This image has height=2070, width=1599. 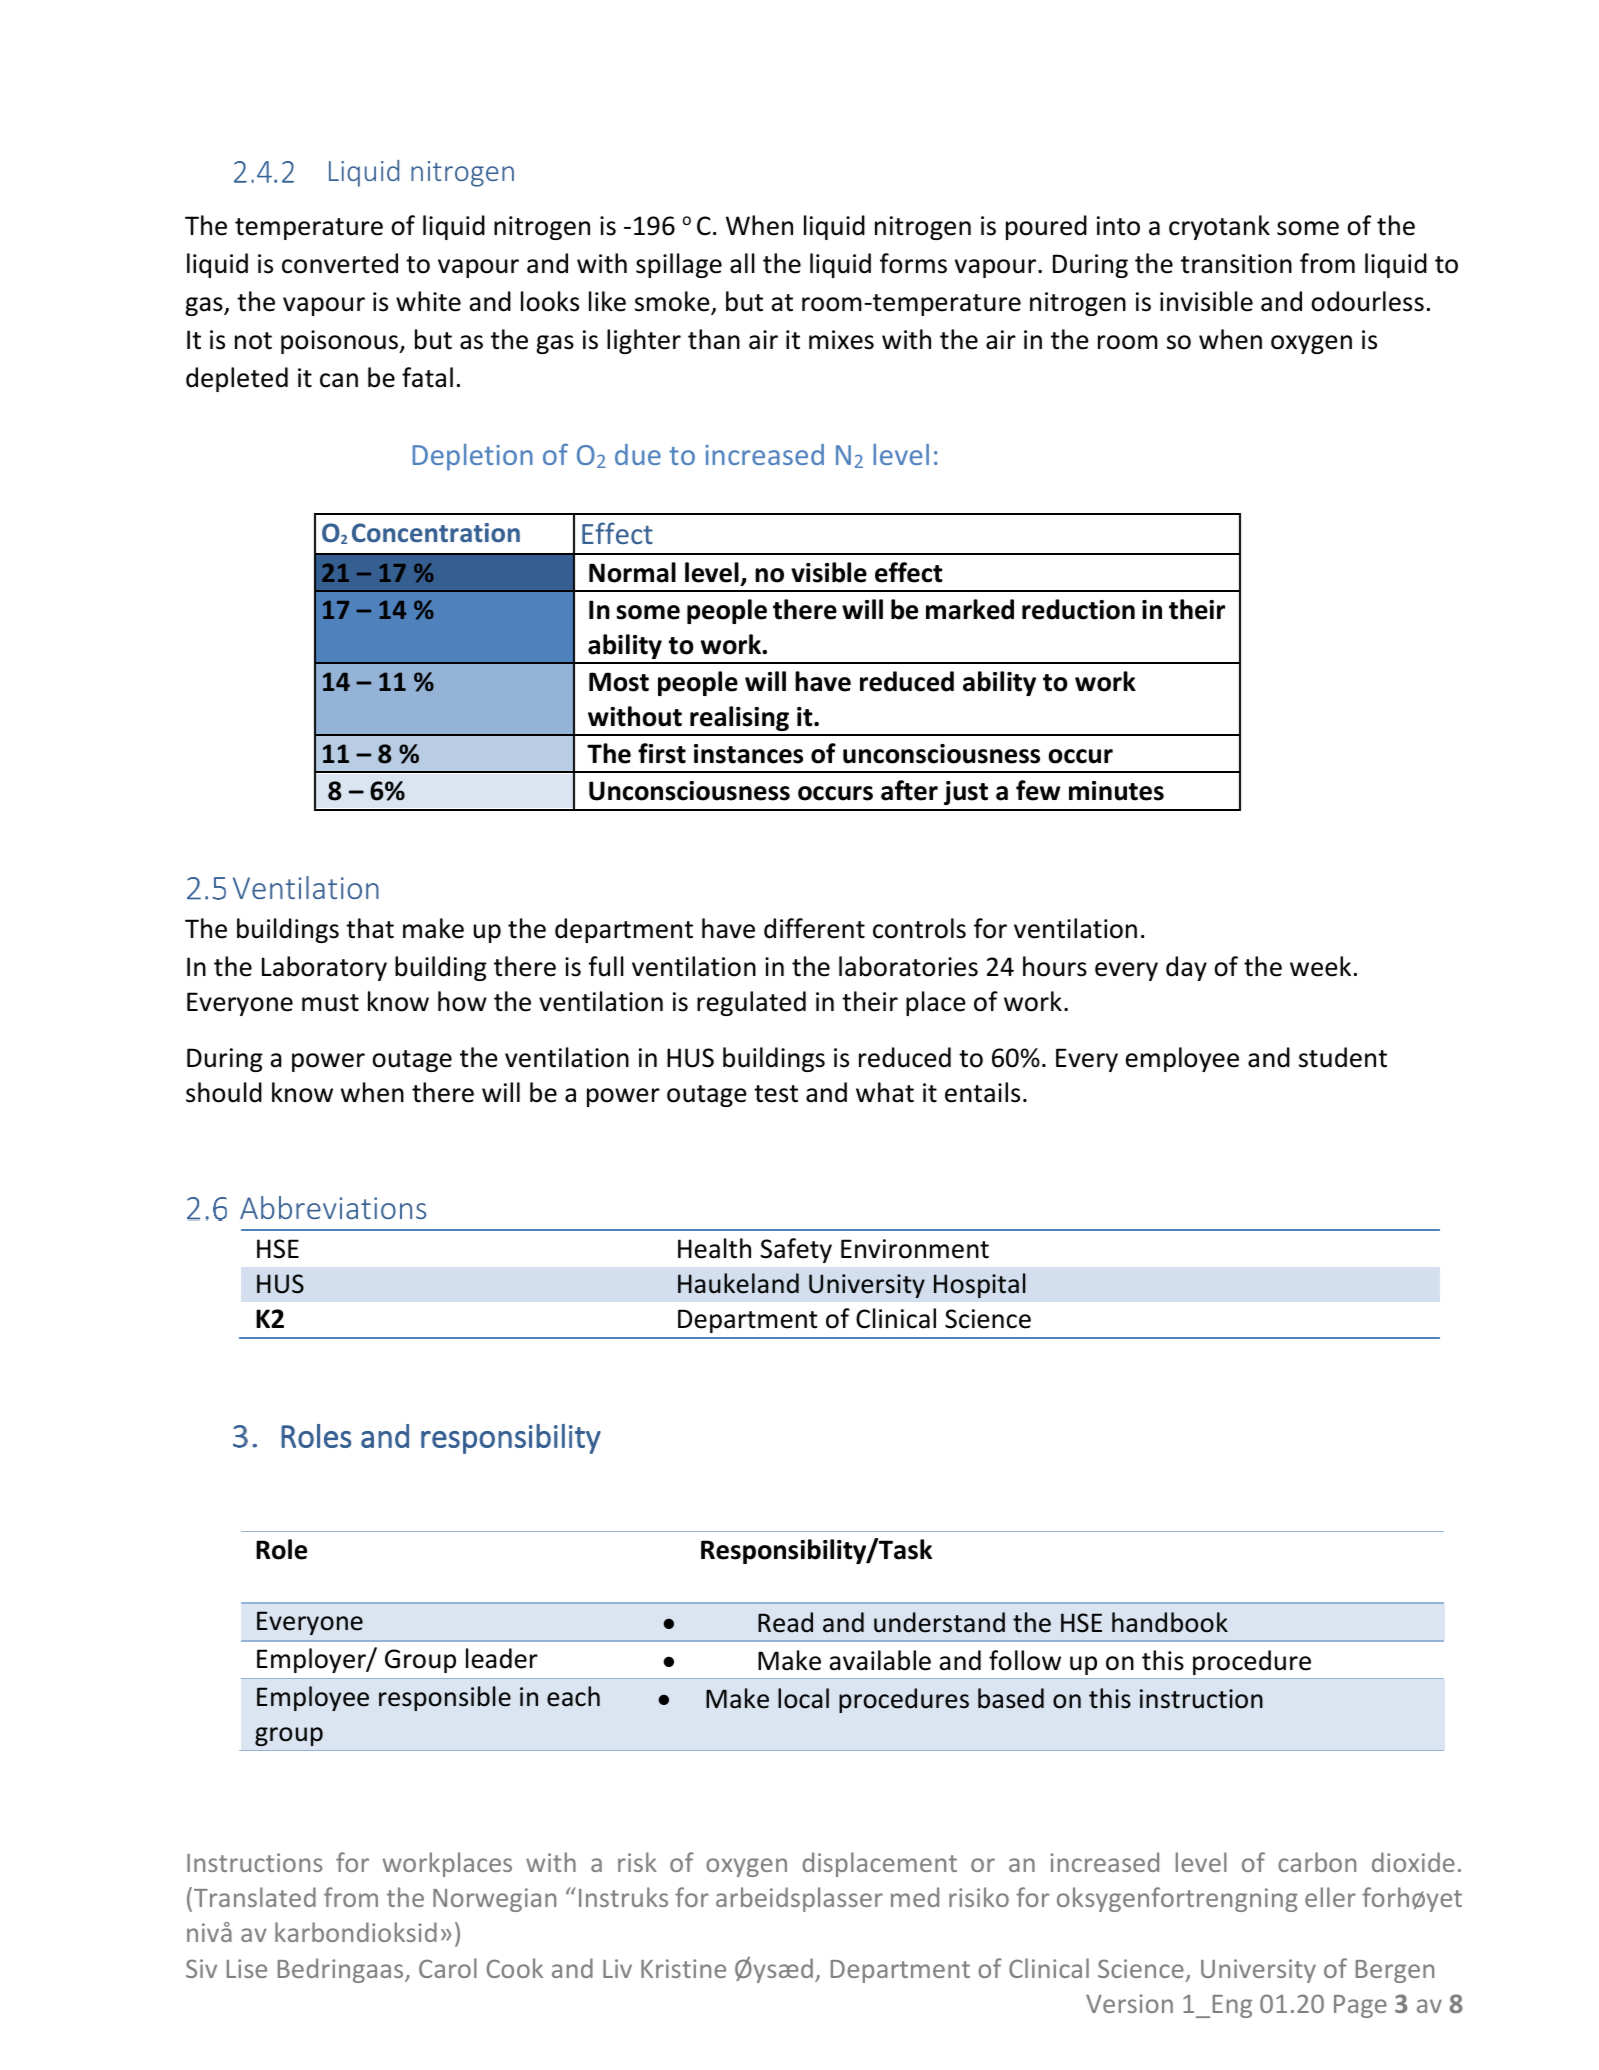 What do you see at coordinates (333, 1207) in the image?
I see `Abbreviations` at bounding box center [333, 1207].
